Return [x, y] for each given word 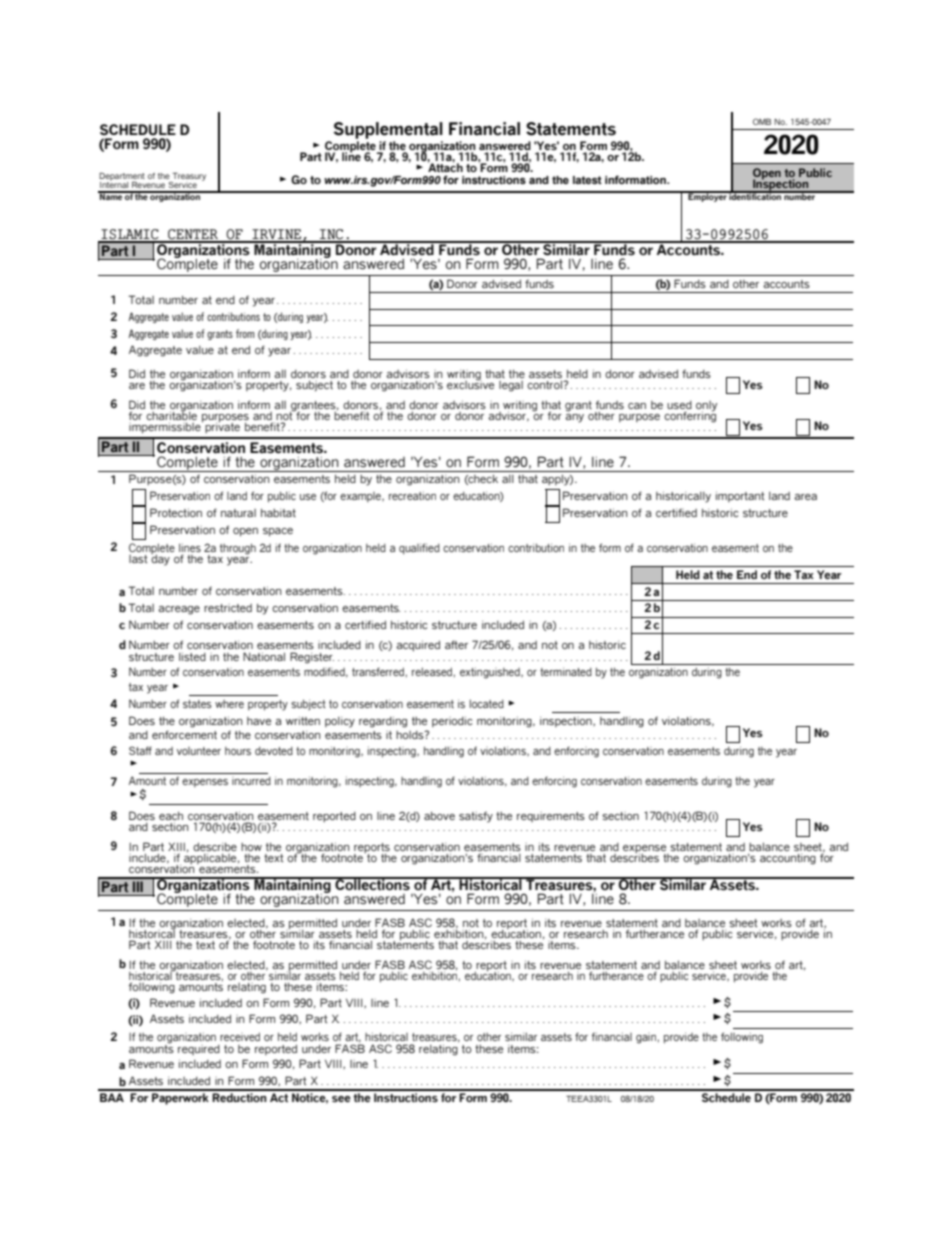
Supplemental [388, 130]
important [740, 497]
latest [587, 180]
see [341, 1099]
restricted [228, 608]
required [199, 1050]
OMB [762, 121]
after [456, 644]
